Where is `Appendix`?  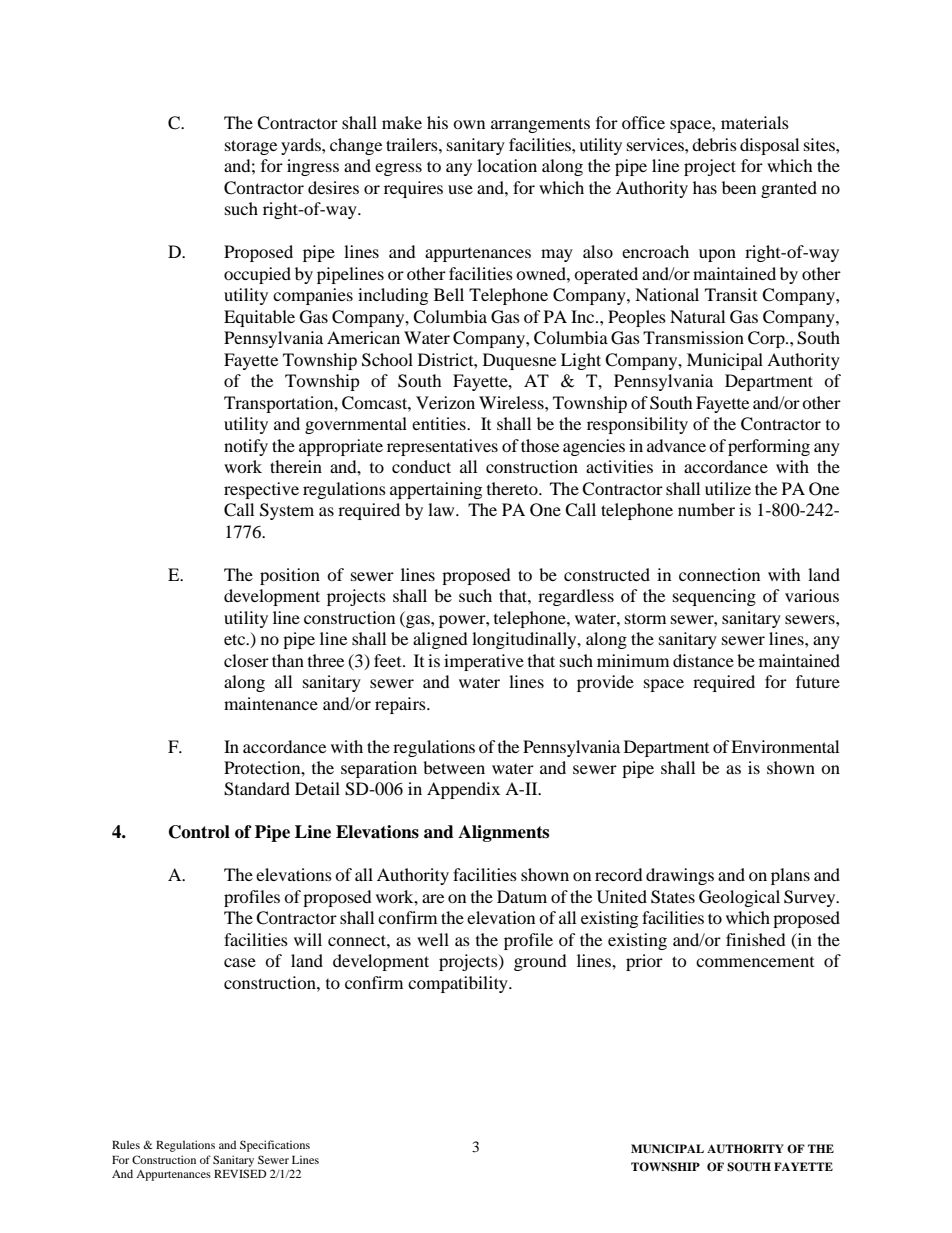
Appendix is located at coordinates (463, 790).
